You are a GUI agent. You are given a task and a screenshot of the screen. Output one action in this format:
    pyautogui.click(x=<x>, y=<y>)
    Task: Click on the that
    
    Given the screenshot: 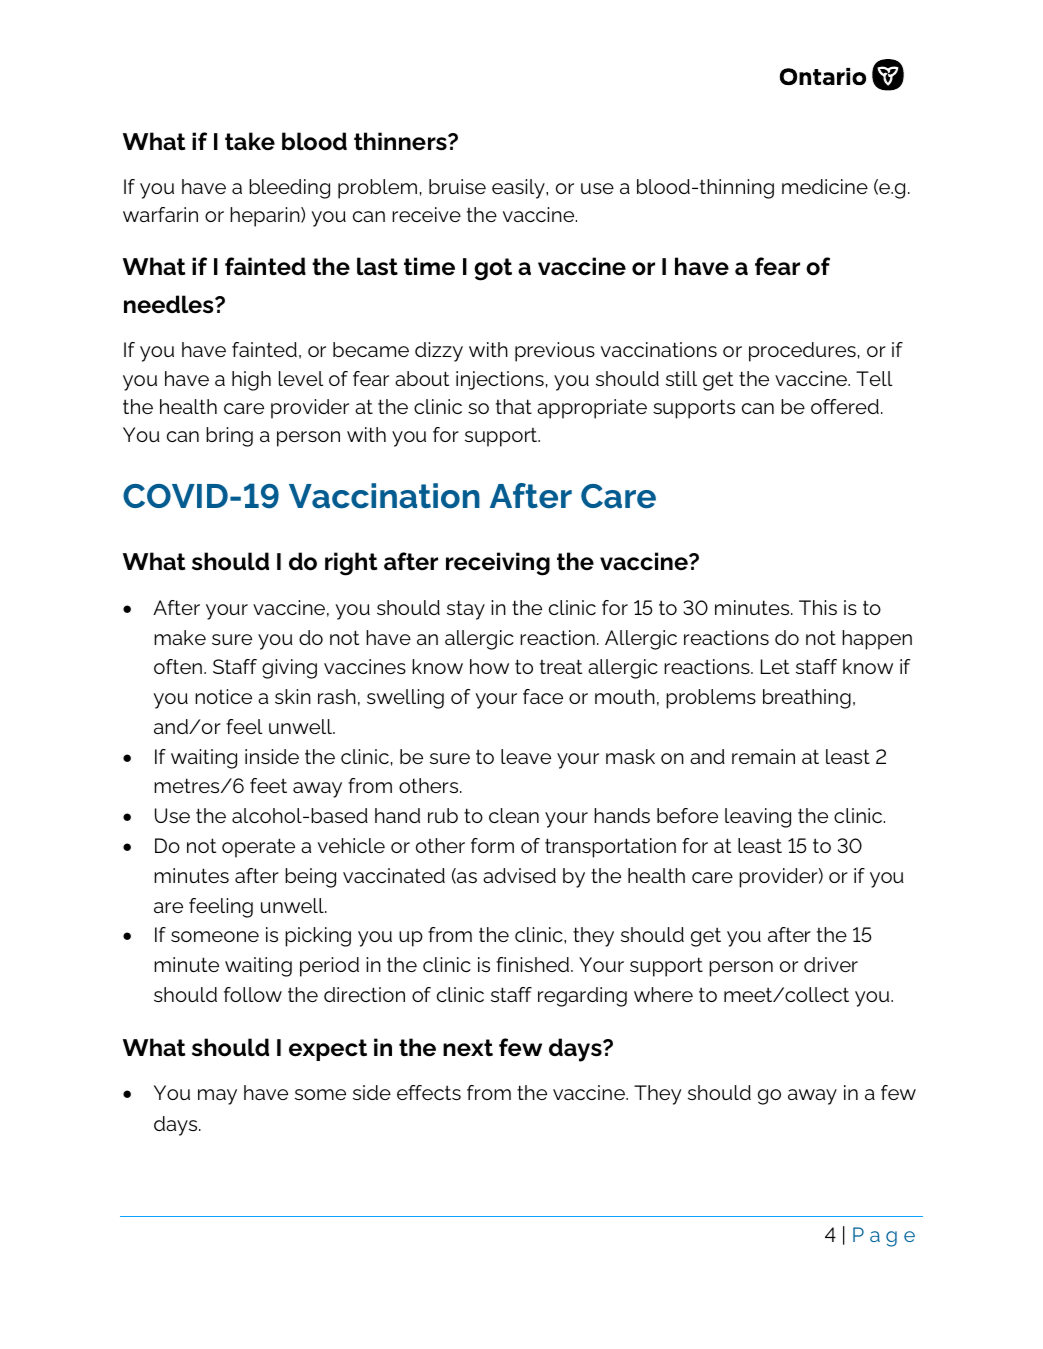 What is the action you would take?
    pyautogui.click(x=514, y=406)
